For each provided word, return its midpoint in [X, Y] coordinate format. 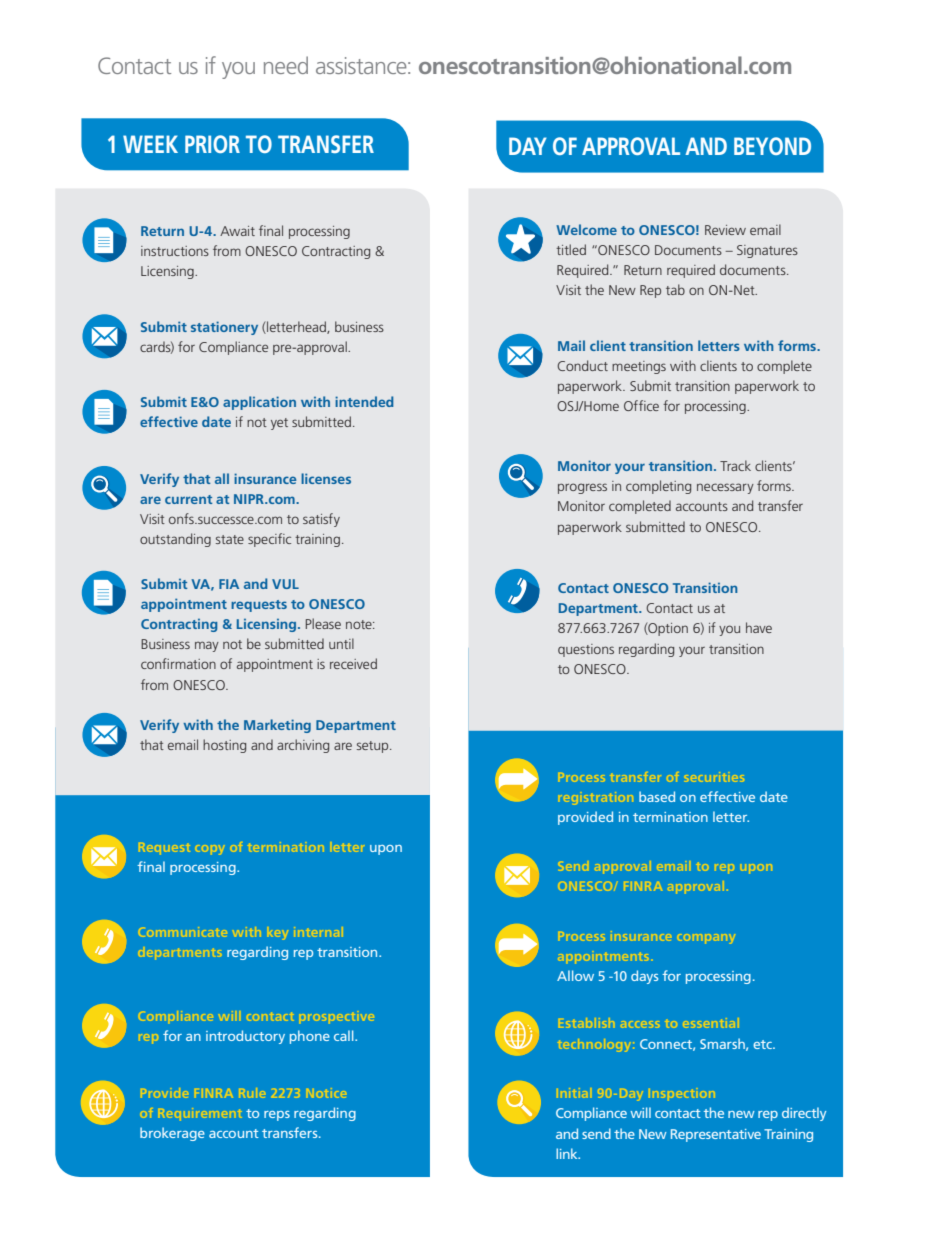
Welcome [586, 229]
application [259, 403]
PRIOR [212, 144]
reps [277, 1116]
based [657, 796]
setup [374, 747]
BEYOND [772, 146]
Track [735, 465]
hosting [224, 746]
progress [582, 488]
